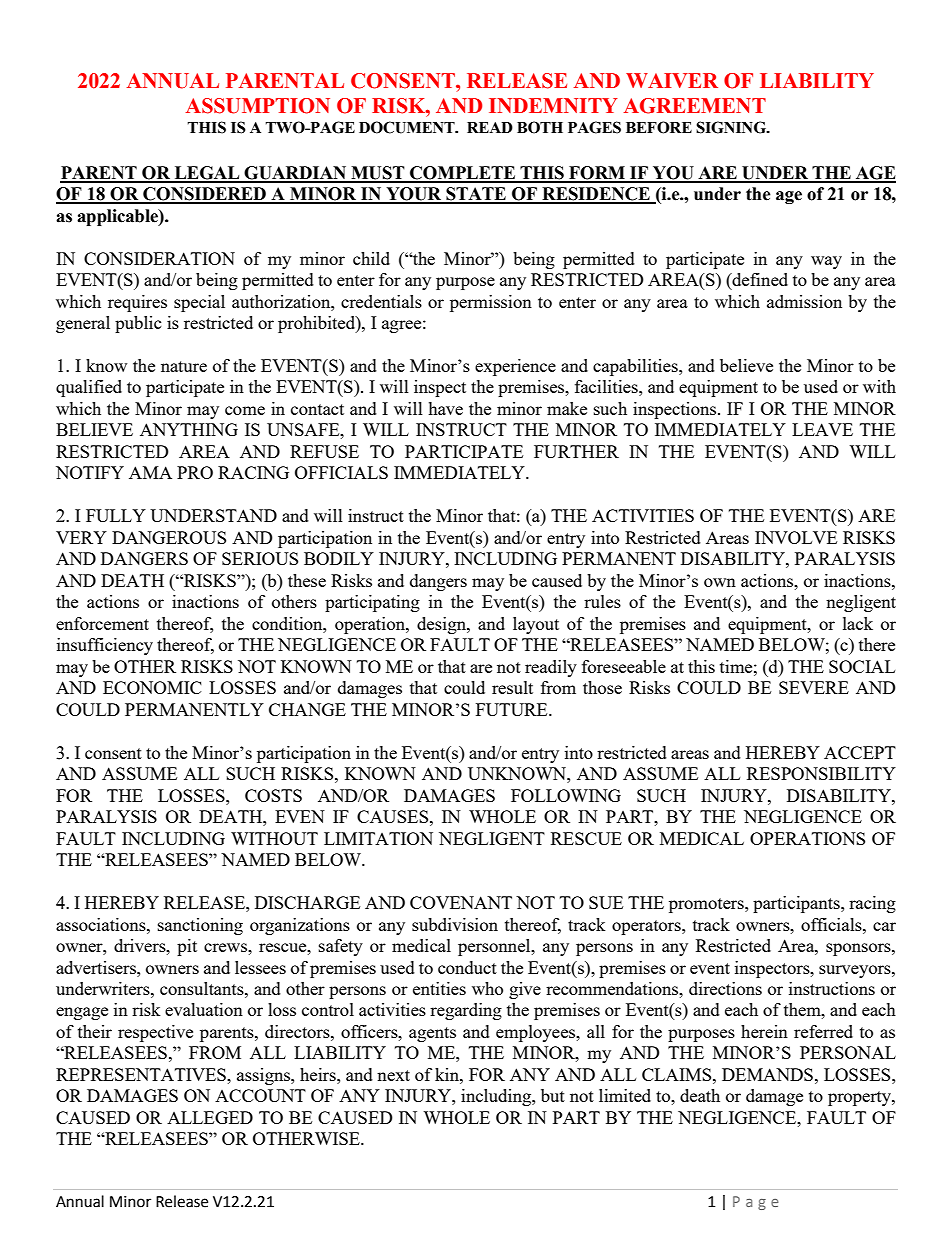 The image size is (952, 1233). Describe the element at coordinates (804, 301) in the document. I see `admission` at that location.
